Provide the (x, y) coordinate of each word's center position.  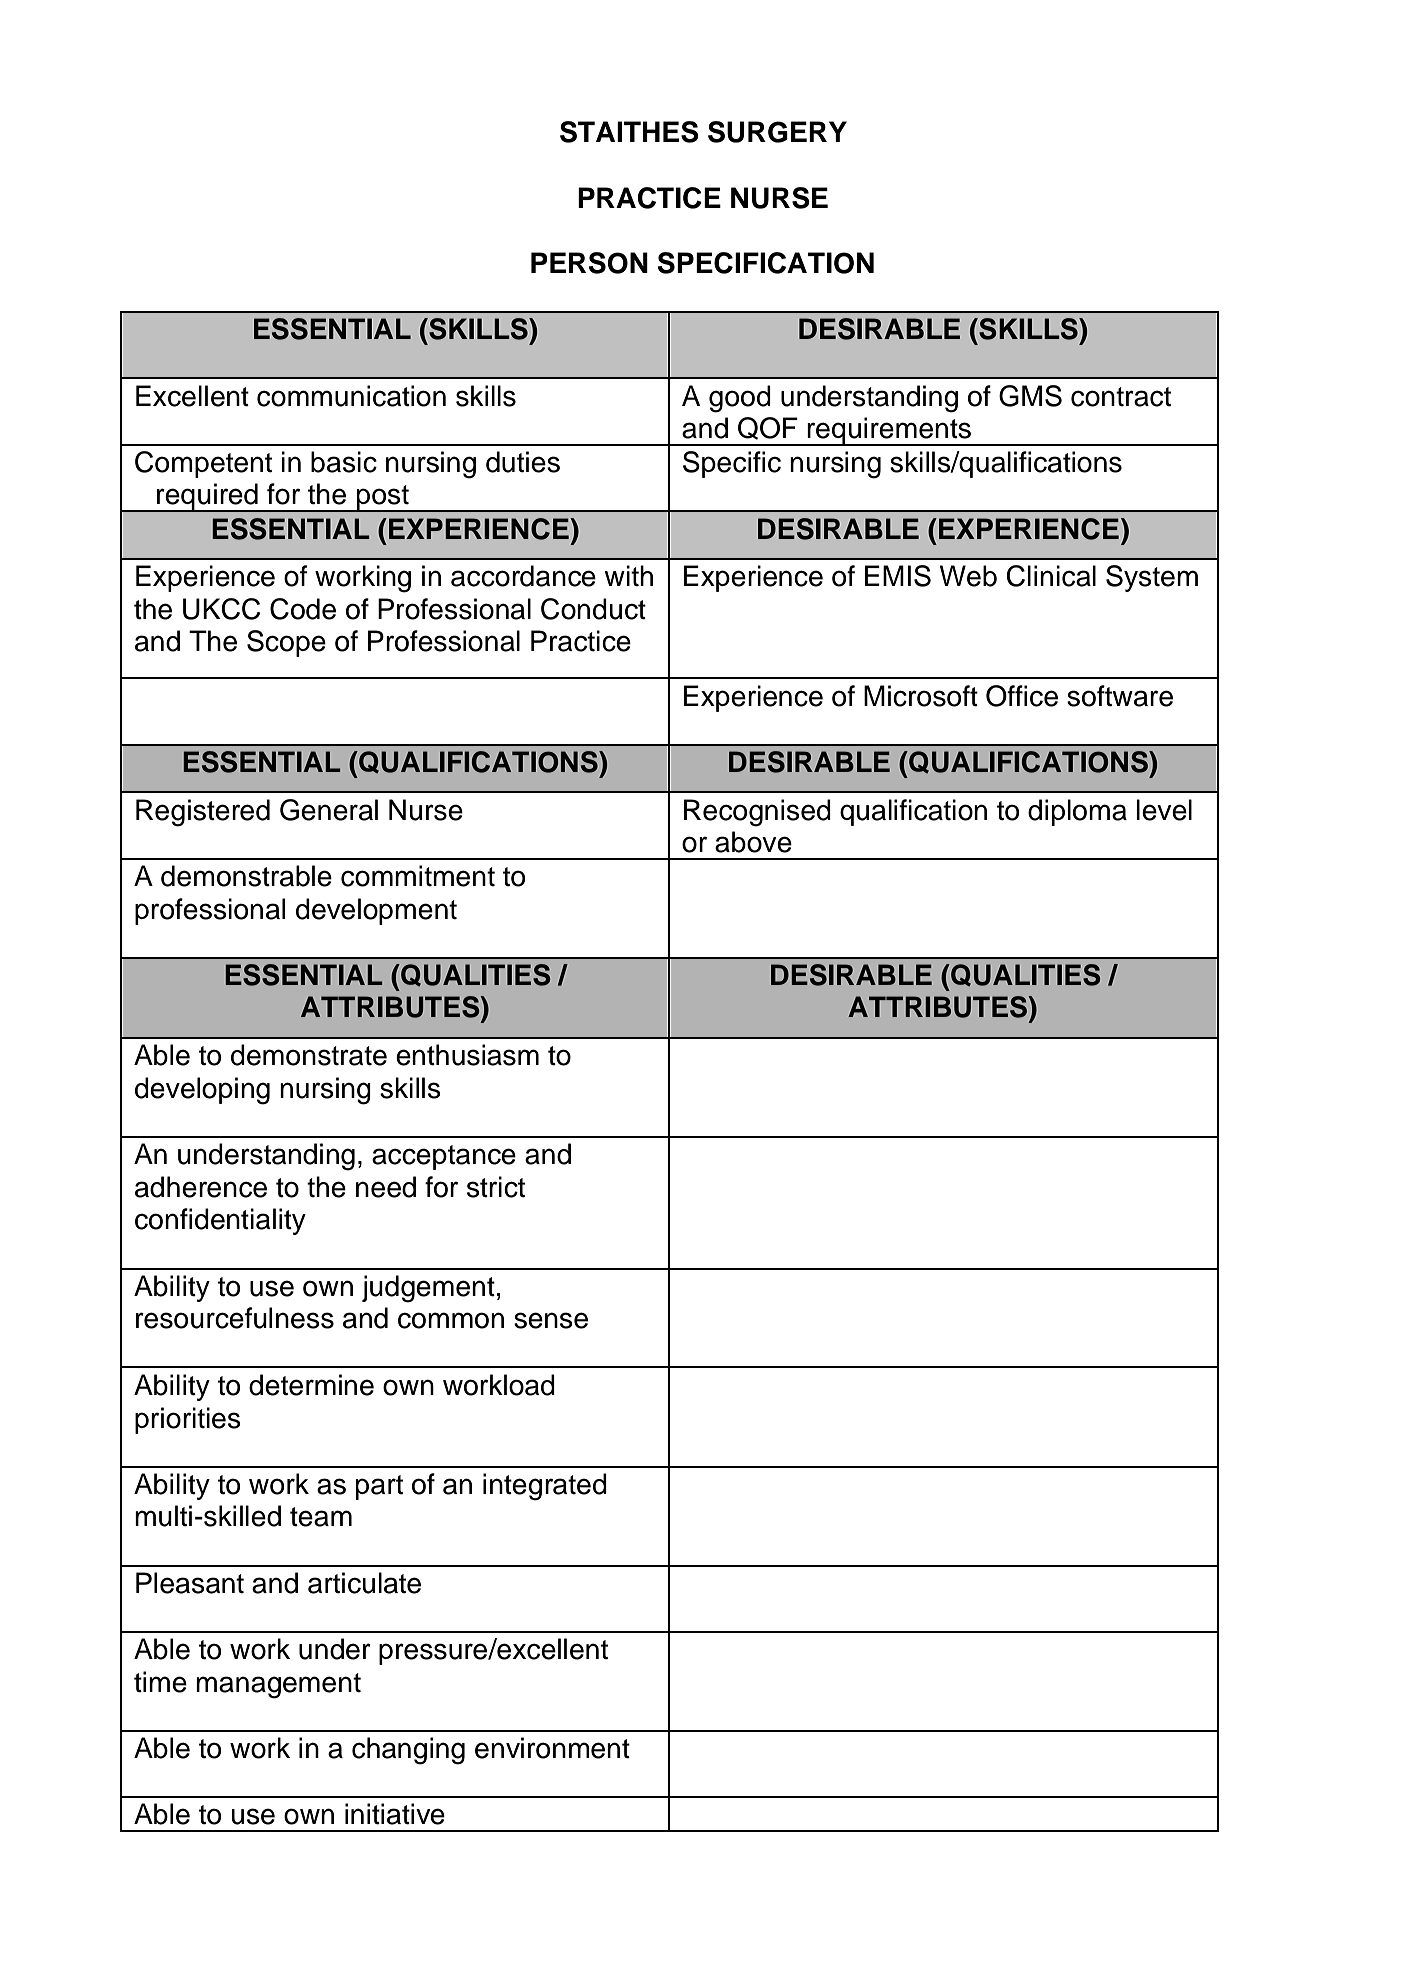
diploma (1077, 812)
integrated (545, 1487)
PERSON (589, 263)
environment (552, 1748)
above (753, 842)
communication (351, 396)
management (278, 1686)
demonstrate (309, 1055)
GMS (1030, 396)
